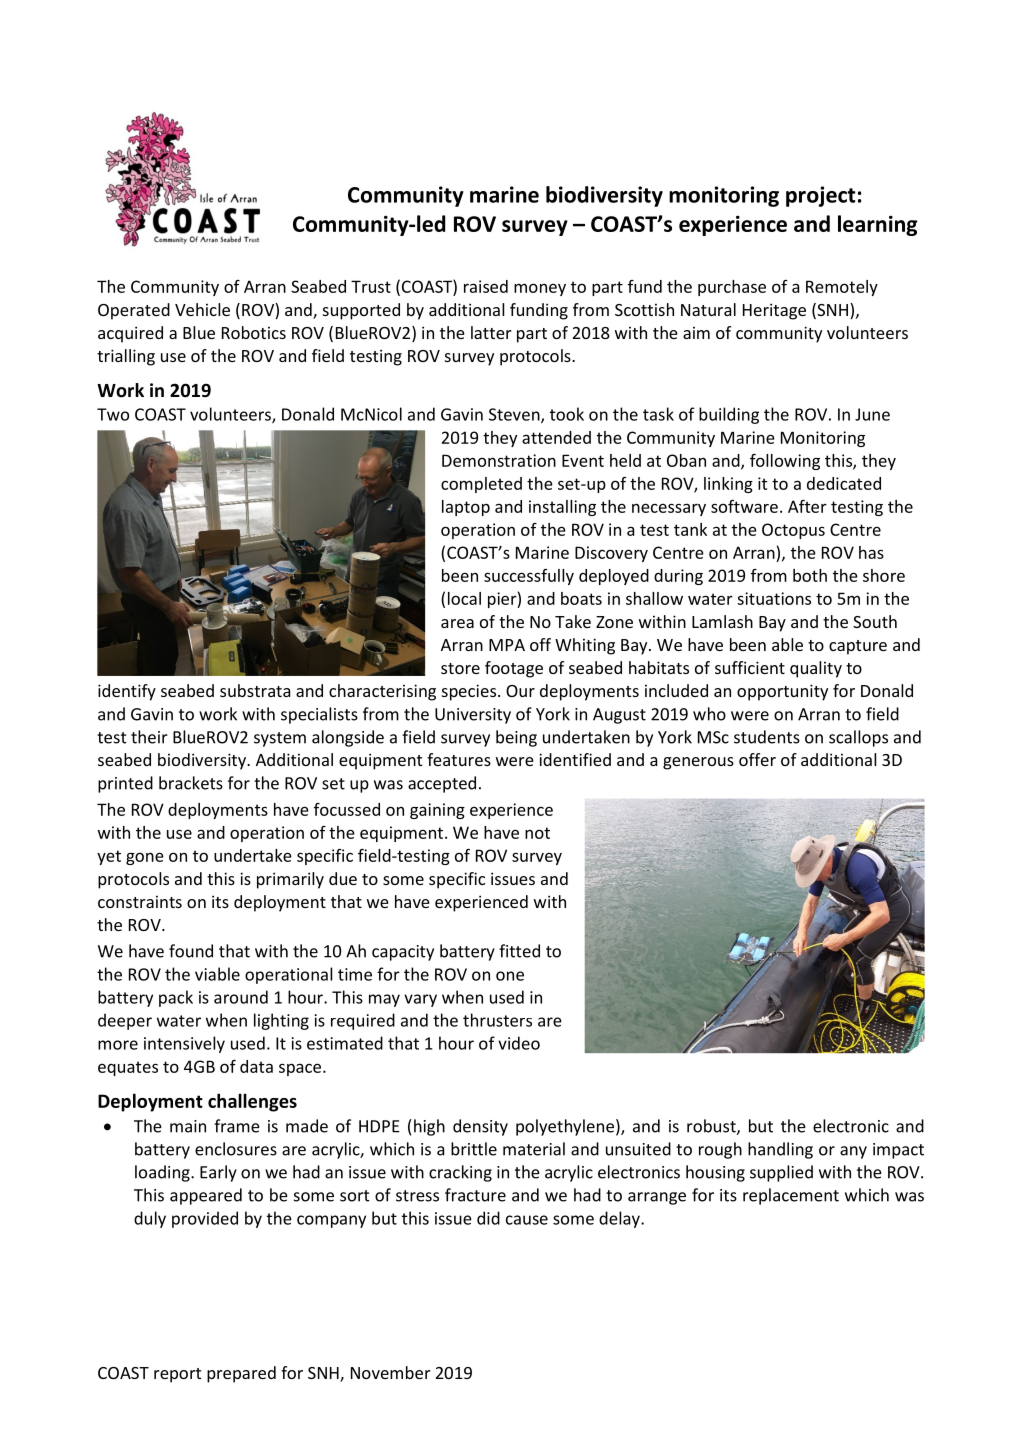 The image size is (1022, 1445). What do you see at coordinates (191, 951) in the image?
I see `found` at bounding box center [191, 951].
